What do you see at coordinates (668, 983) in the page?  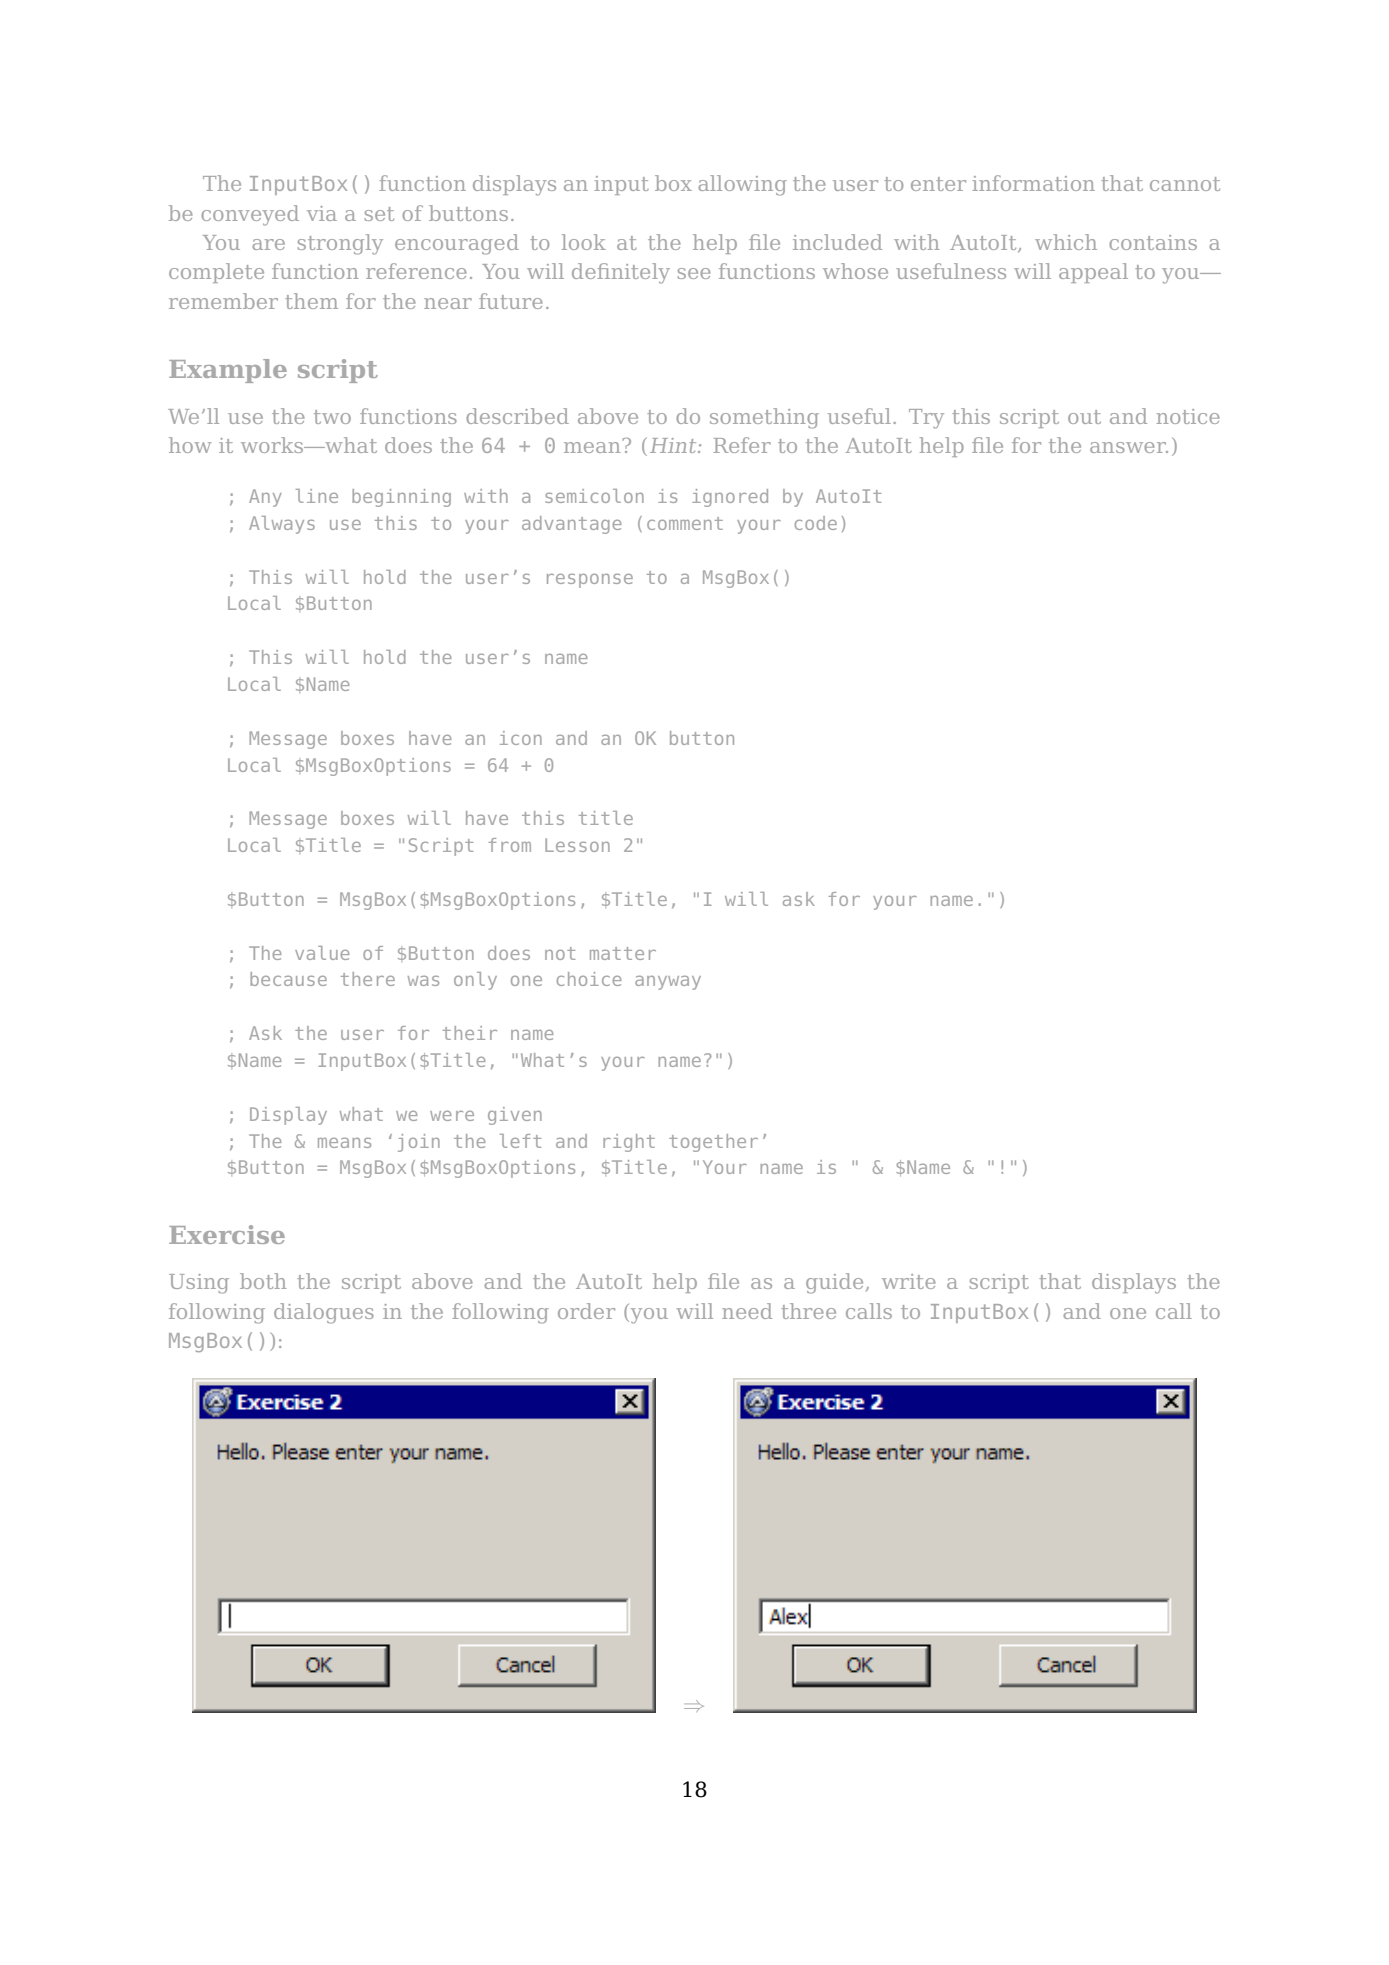 I see `anyway` at bounding box center [668, 983].
